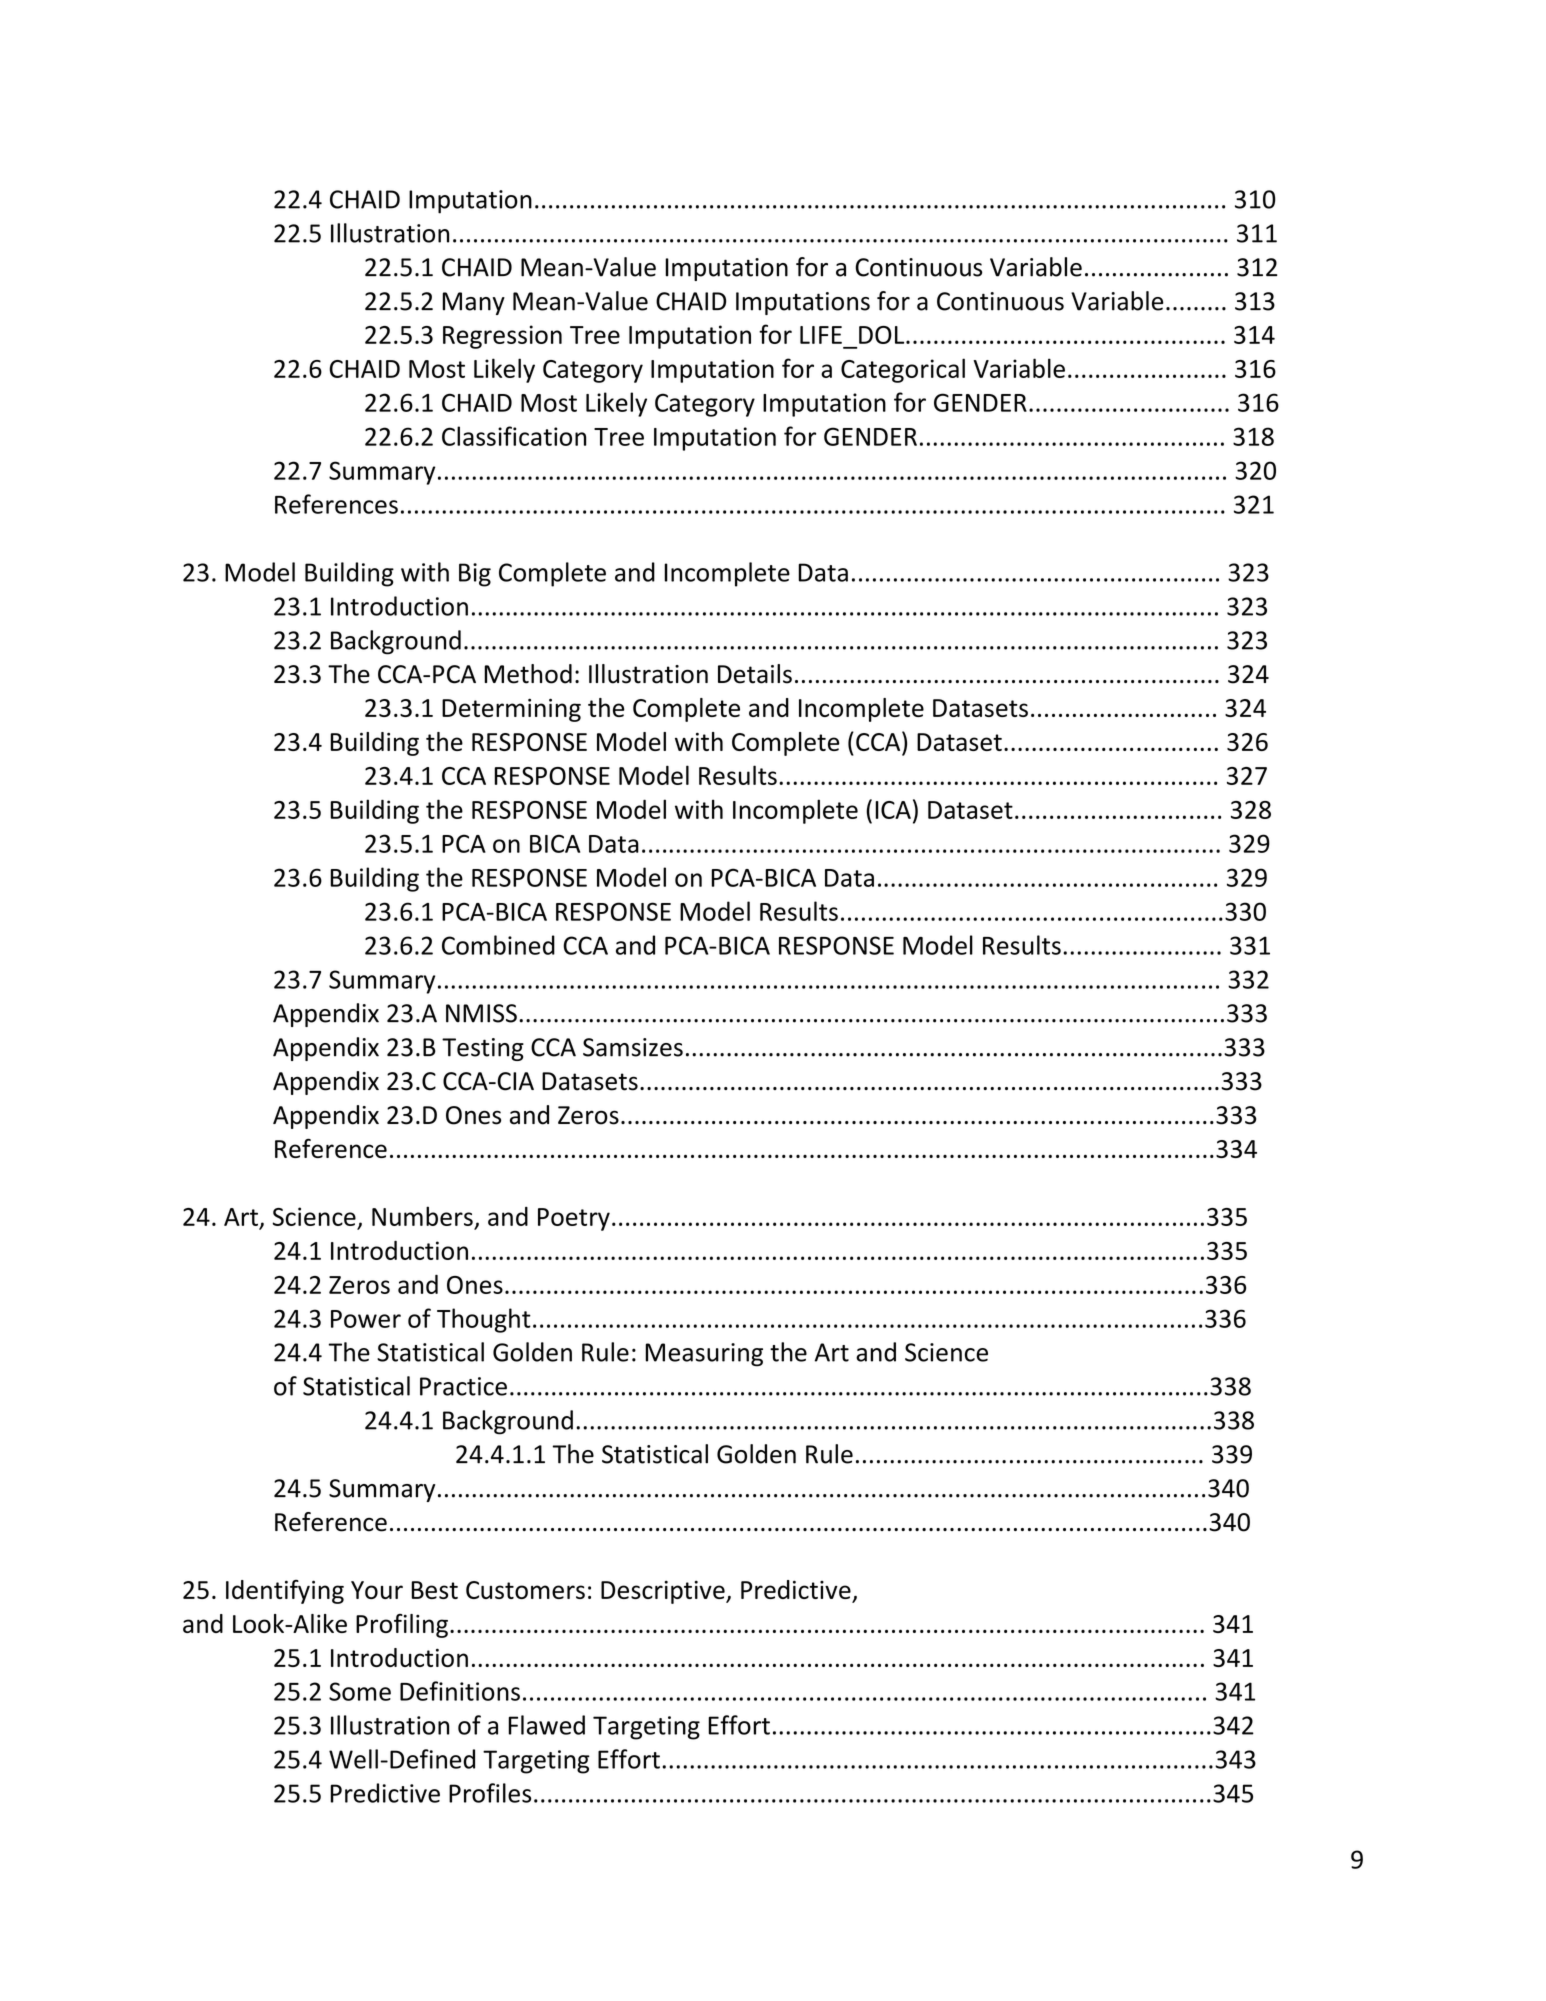 This screenshot has width=1546, height=2001. I want to click on Numbers, so click(422, 1216).
